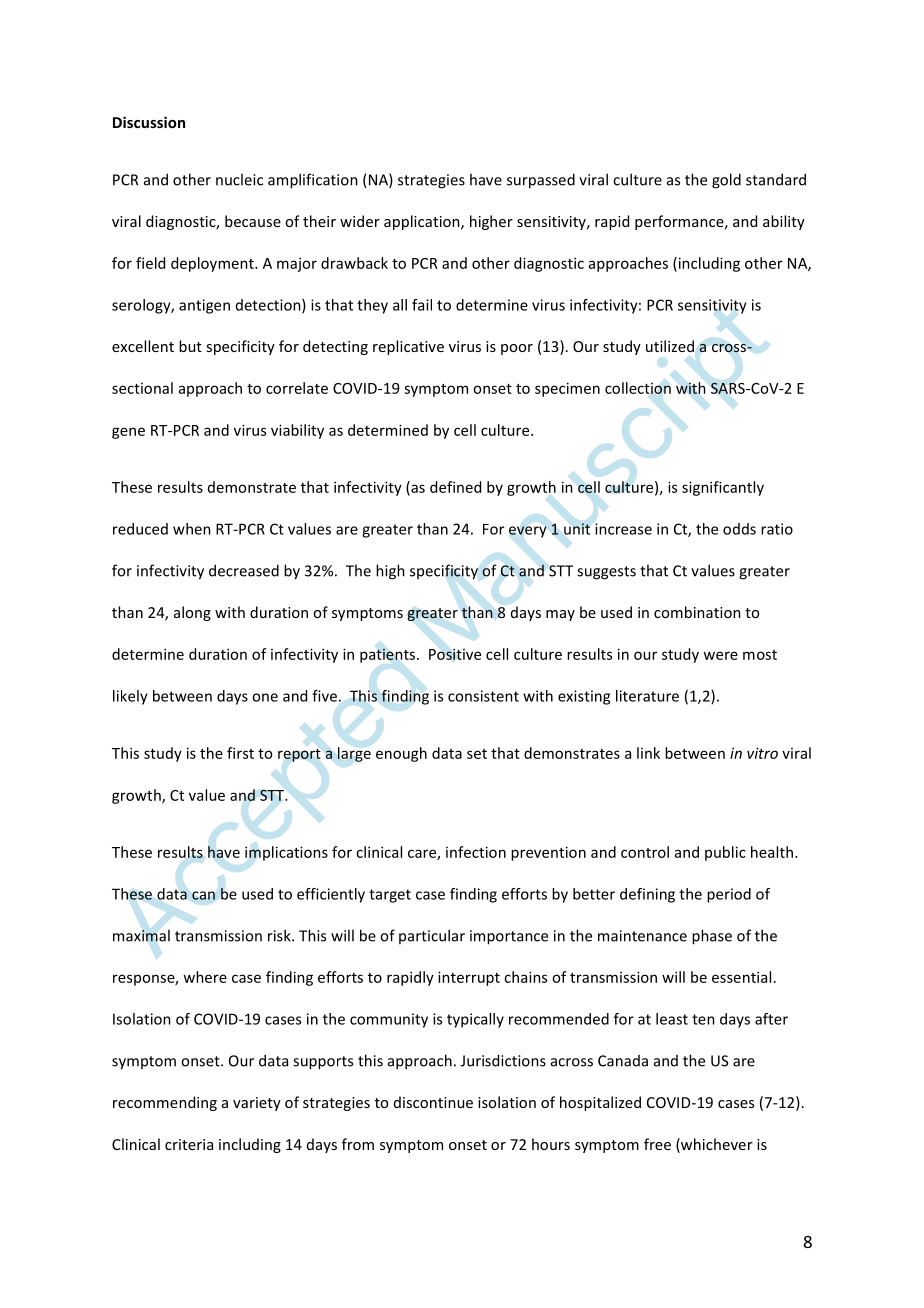  Describe the element at coordinates (541, 181) in the page. I see `surpassed` at that location.
